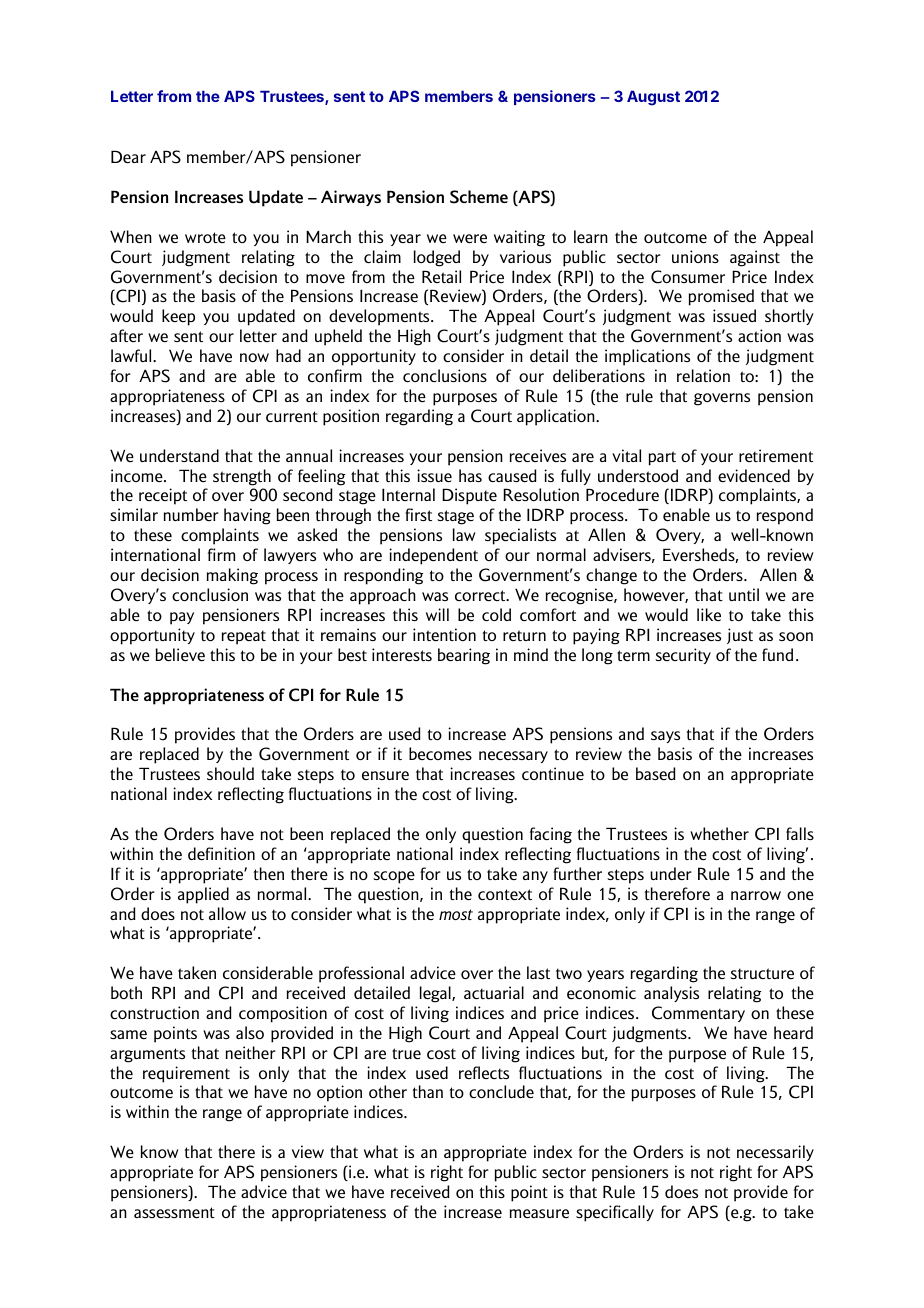 Image resolution: width=924 pixels, height=1308 pixels. What do you see at coordinates (174, 1212) in the screenshot?
I see `assessment` at bounding box center [174, 1212].
